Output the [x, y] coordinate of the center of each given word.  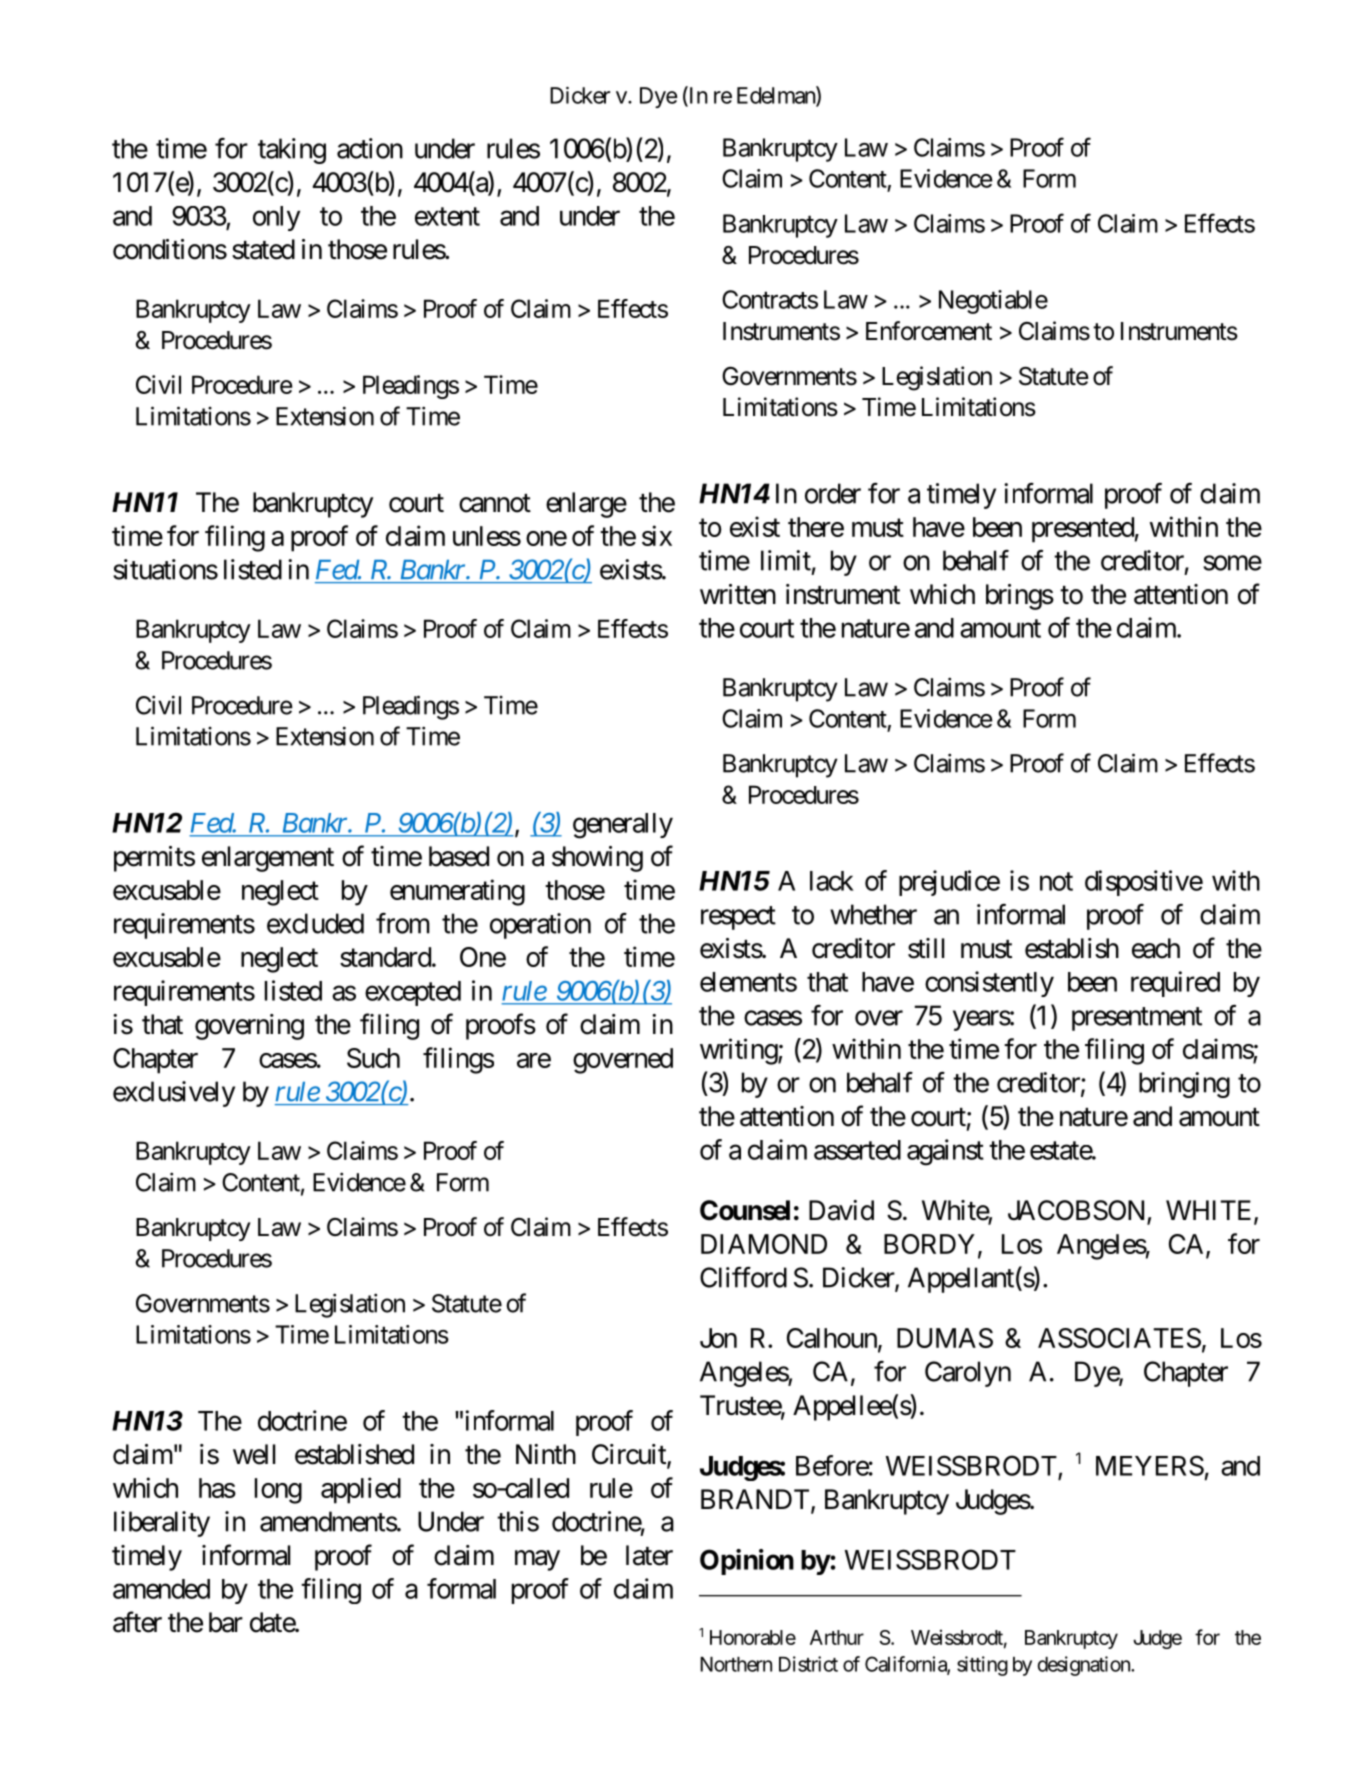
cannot [495, 503]
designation [1085, 1666]
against [945, 1152]
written [738, 594]
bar [226, 1622]
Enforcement [929, 331]
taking [292, 151]
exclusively [174, 1094]
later [649, 1555]
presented [1083, 530]
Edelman [777, 96]
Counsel [745, 1210]
